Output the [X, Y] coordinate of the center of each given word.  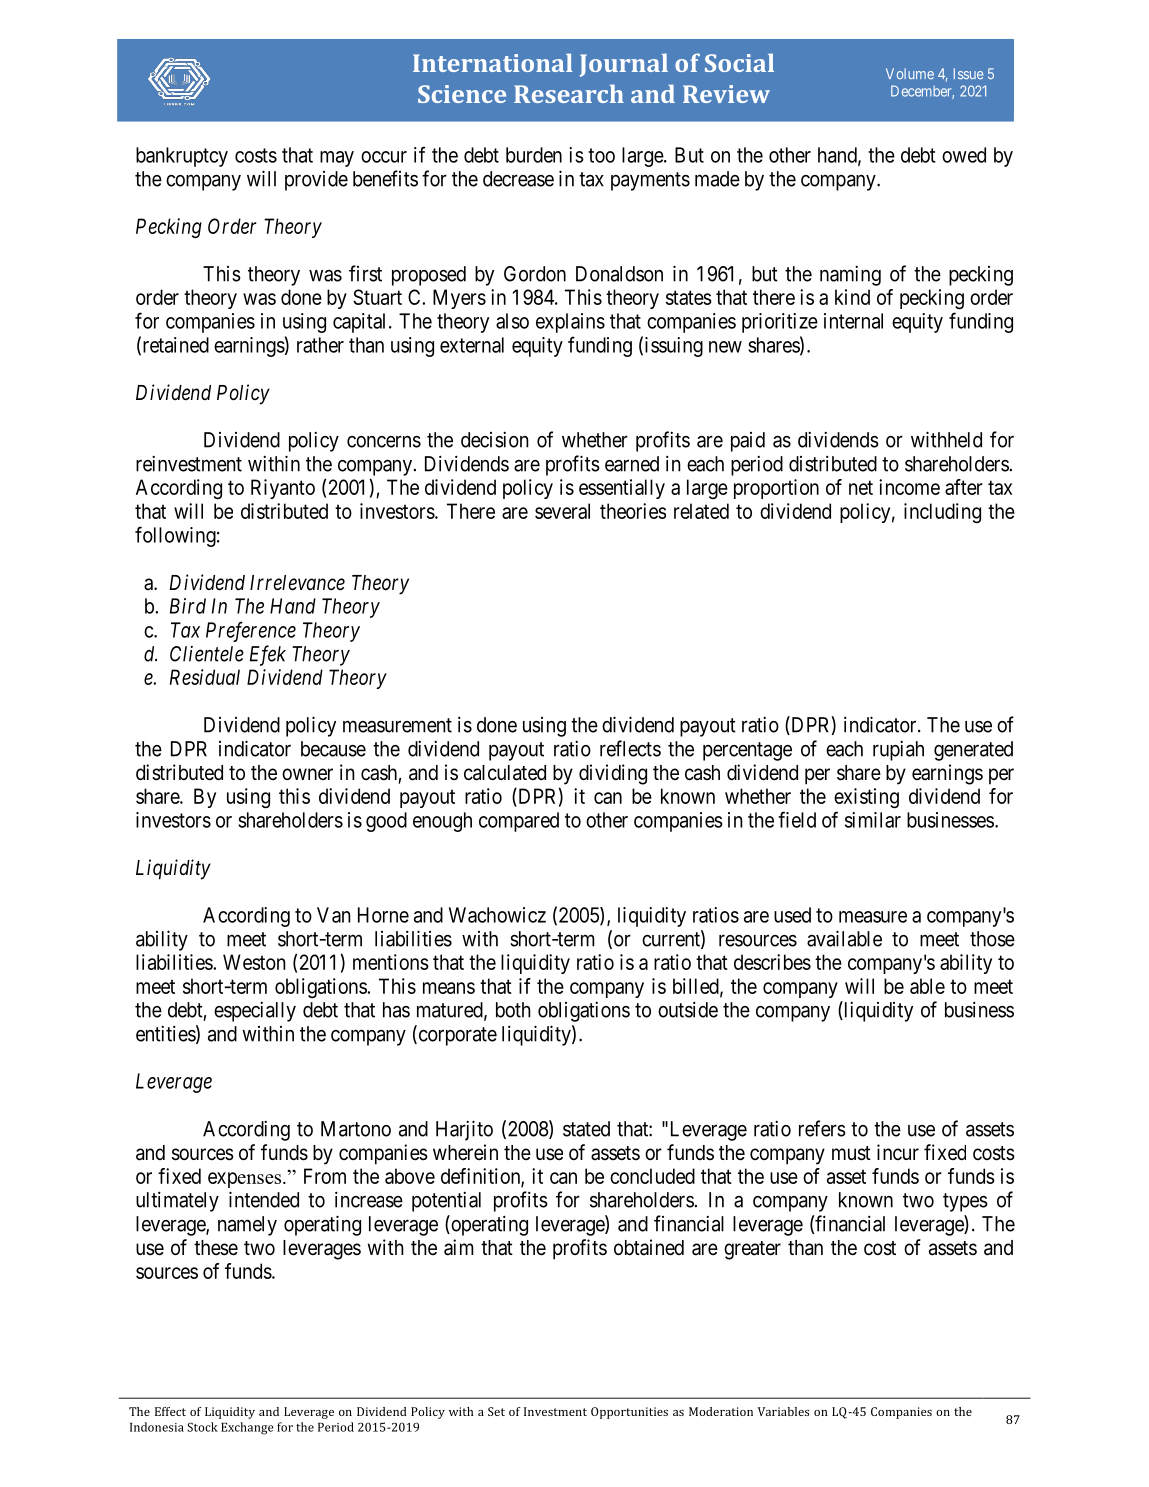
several [562, 511]
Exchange [247, 1428]
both [513, 1010]
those [992, 939]
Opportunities [629, 1413]
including [942, 513]
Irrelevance [297, 583]
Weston [254, 962]
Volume [910, 73]
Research [569, 93]
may [337, 159]
